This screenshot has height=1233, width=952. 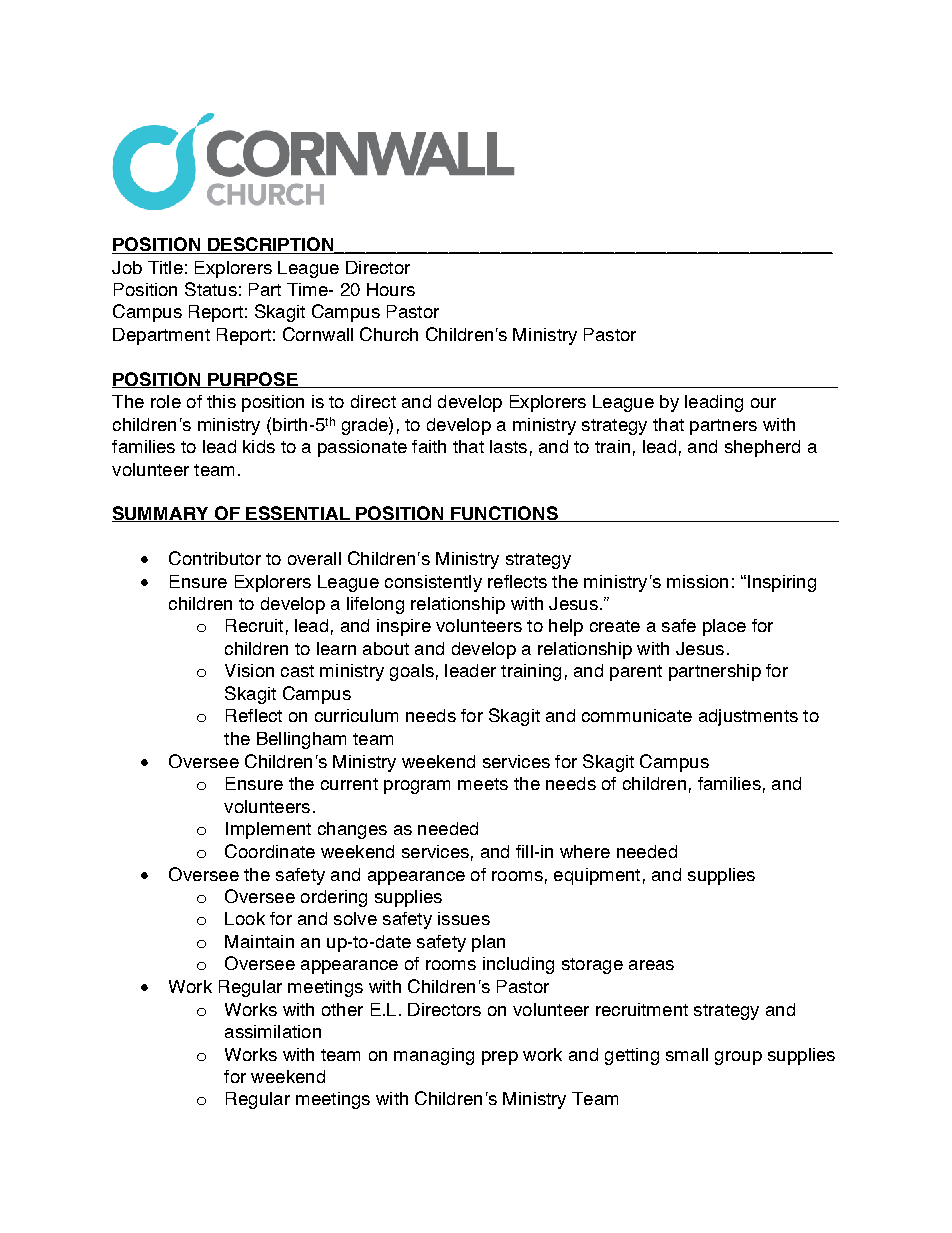 I want to click on Implement, so click(x=268, y=830).
